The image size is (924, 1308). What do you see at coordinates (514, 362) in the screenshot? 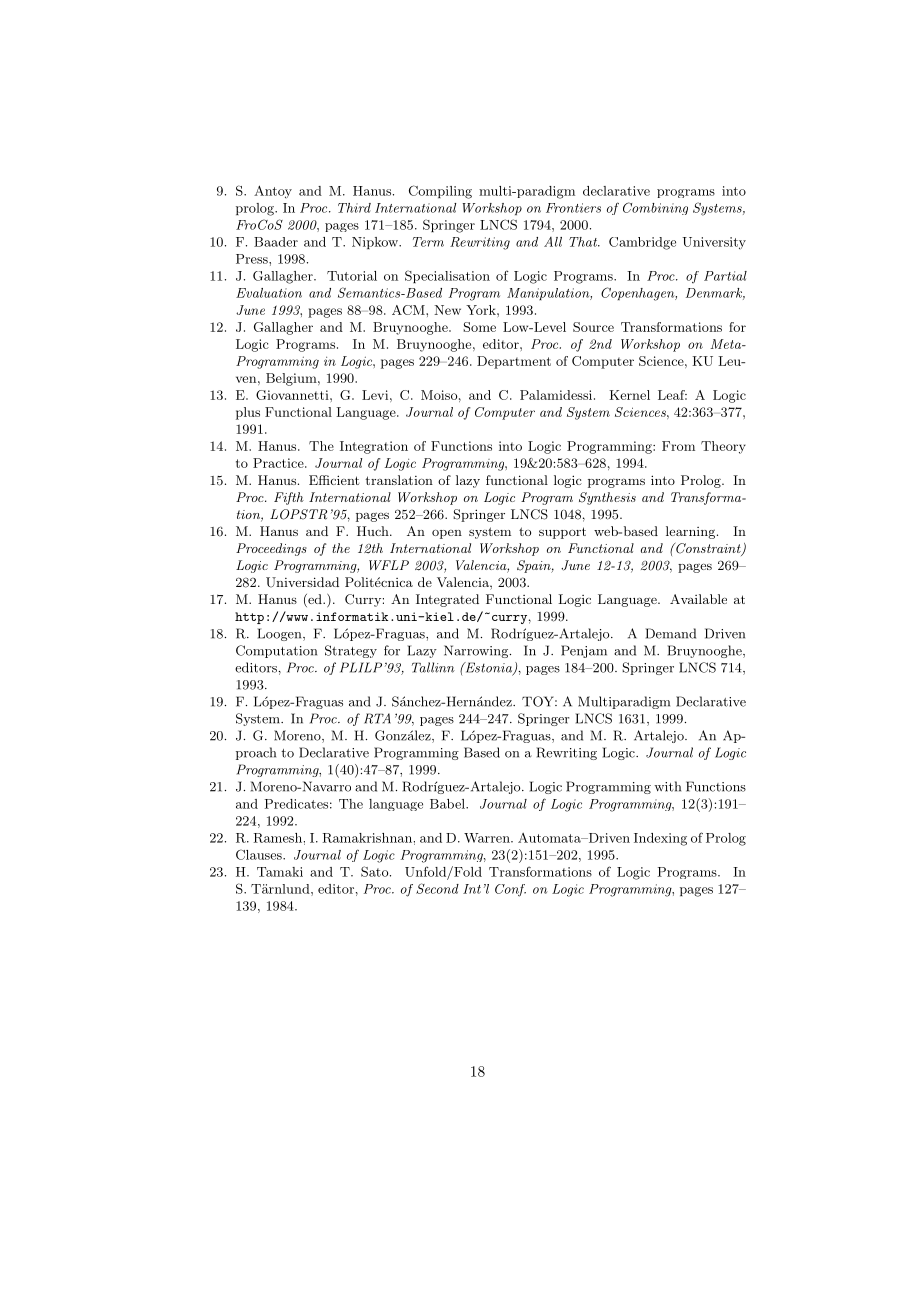
I see `Department` at bounding box center [514, 362].
